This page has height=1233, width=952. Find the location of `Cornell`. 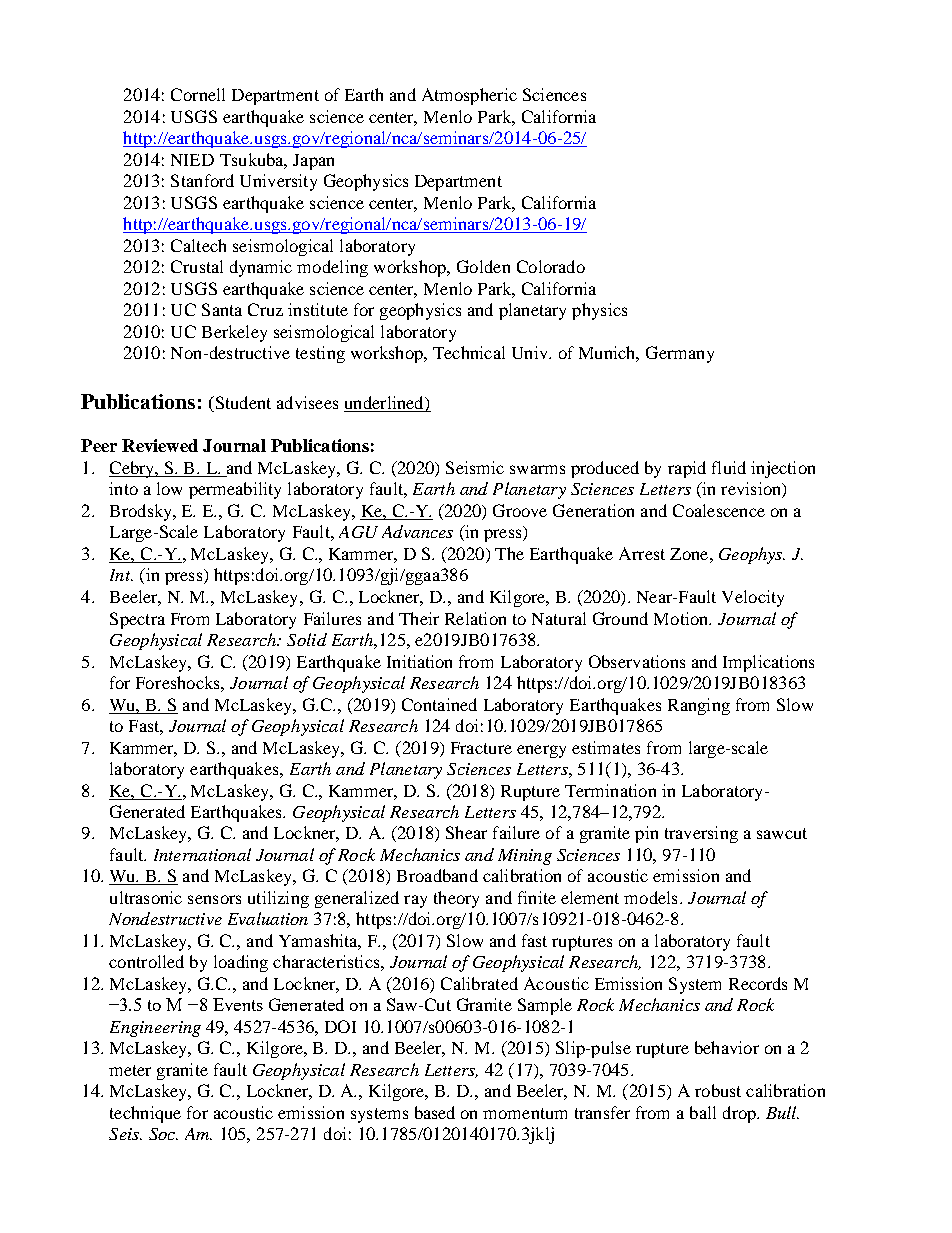

Cornell is located at coordinates (198, 94).
